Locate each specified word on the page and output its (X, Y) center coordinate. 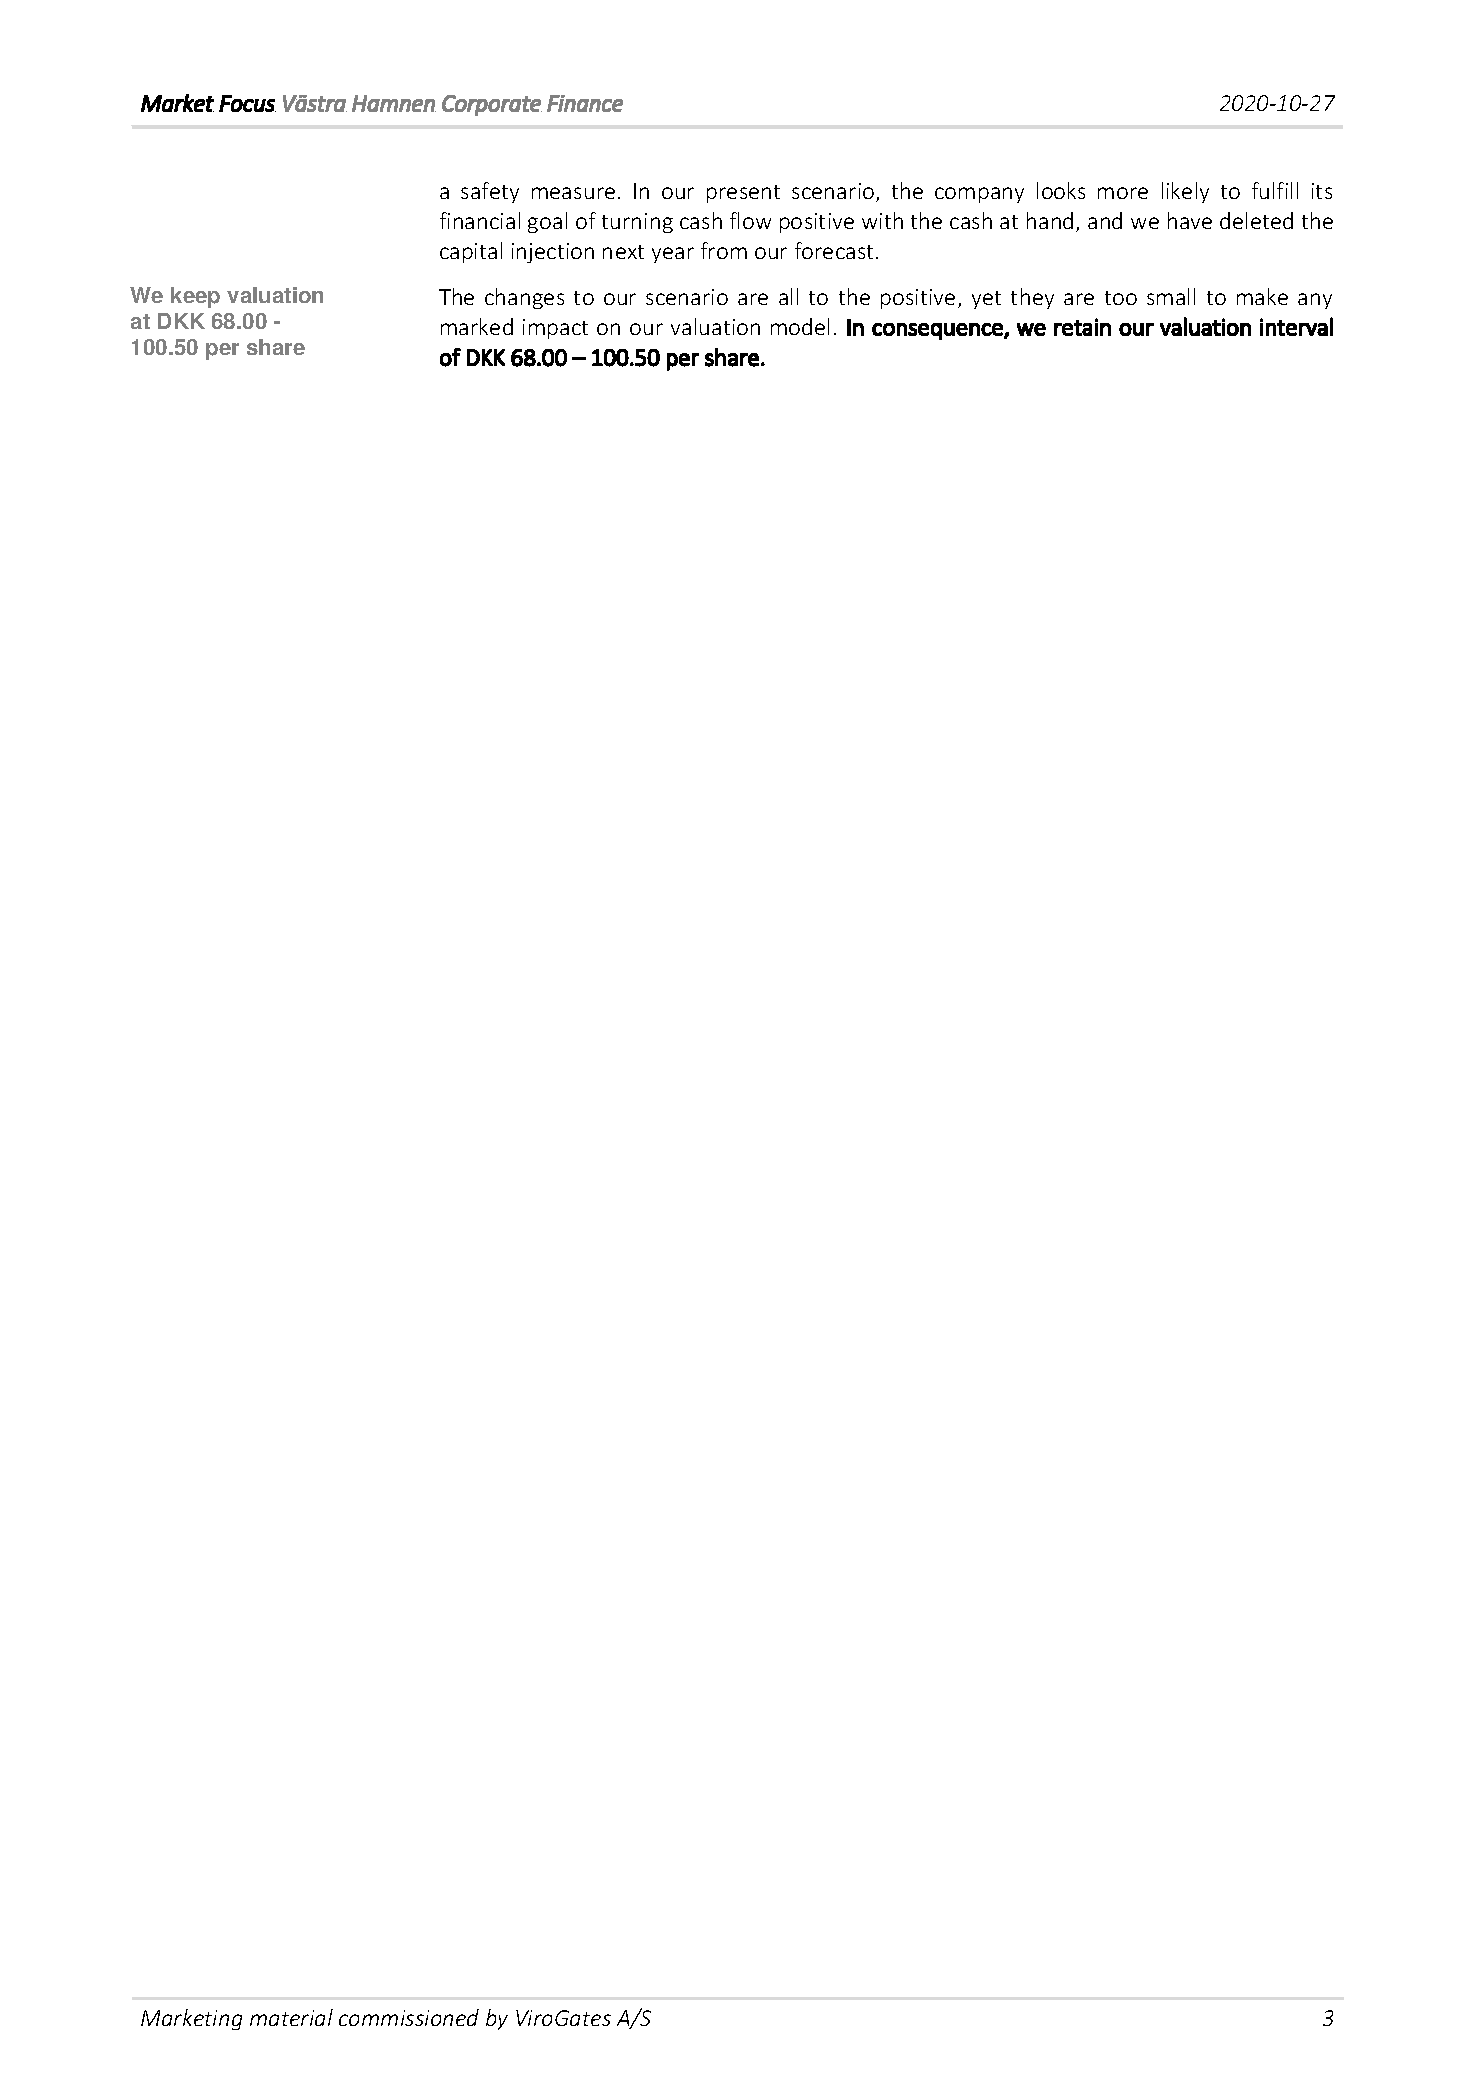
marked (477, 326)
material (291, 2017)
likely (1185, 192)
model (800, 326)
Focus (247, 103)
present (743, 194)
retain (1082, 327)
